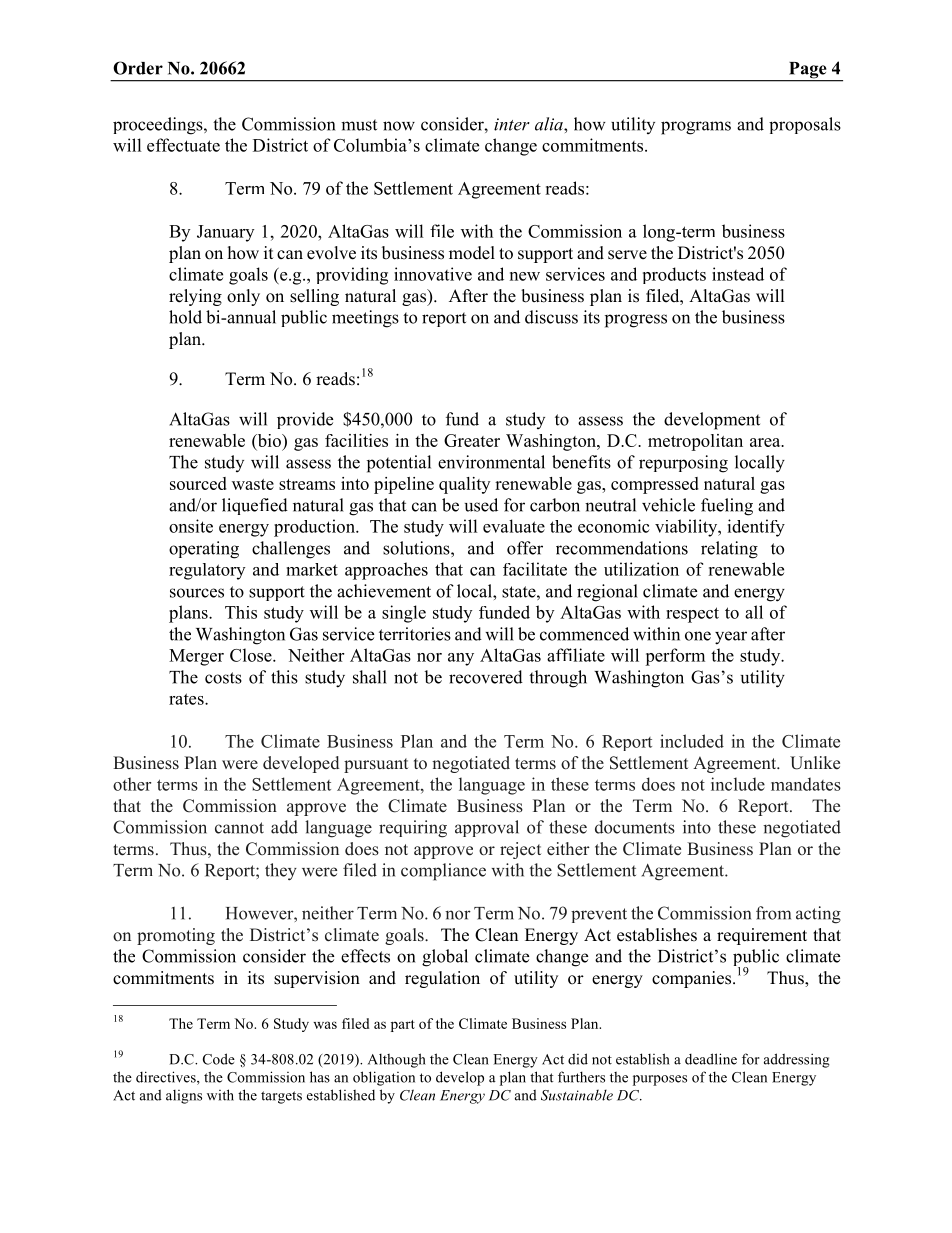 The height and width of the screenshot is (1233, 952). What do you see at coordinates (397, 1060) in the screenshot?
I see `Although` at bounding box center [397, 1060].
